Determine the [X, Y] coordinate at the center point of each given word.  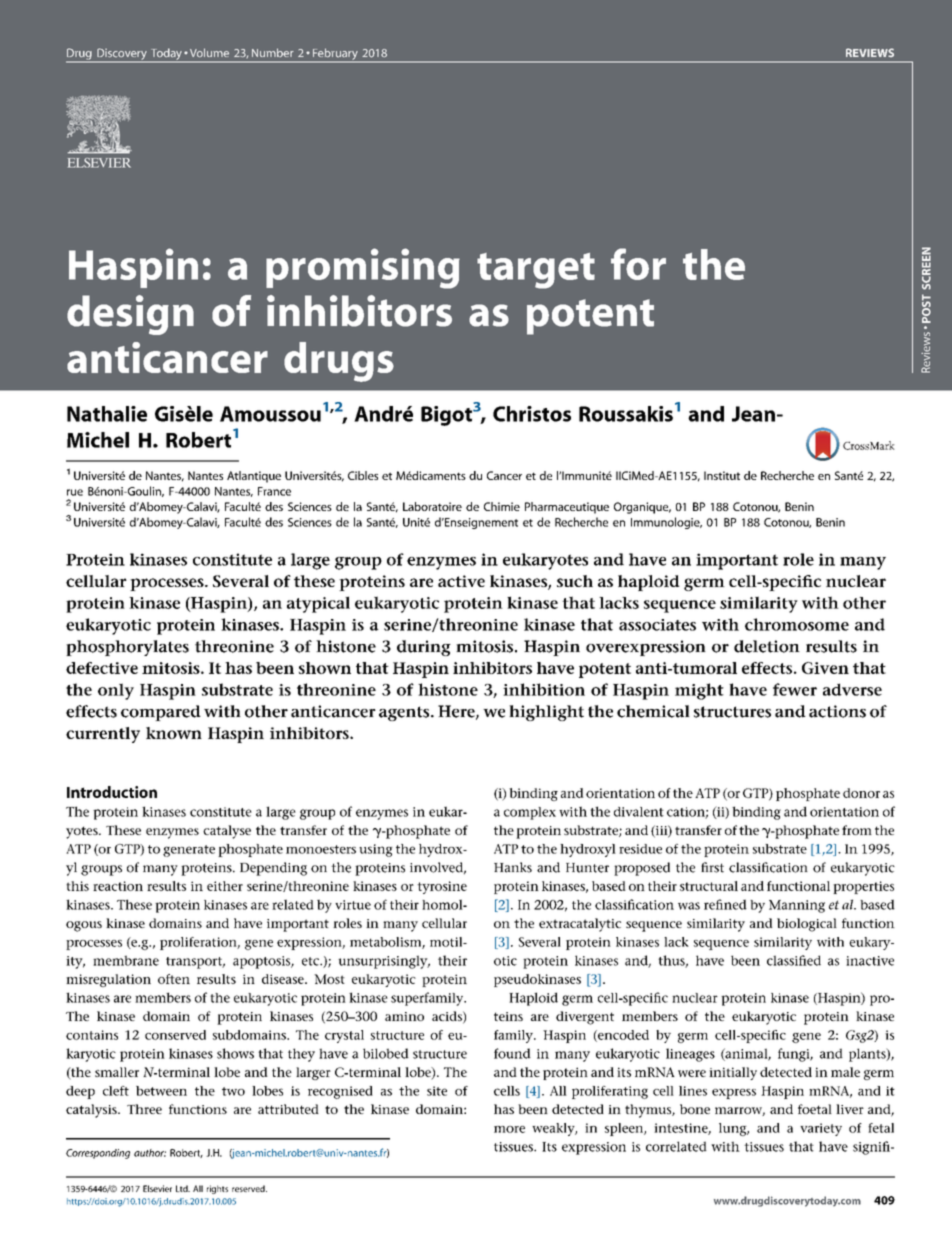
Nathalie [107, 414]
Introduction [112, 792]
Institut [722, 475]
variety [821, 1129]
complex [530, 813]
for [638, 264]
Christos [532, 414]
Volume [208, 53]
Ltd [183, 1188]
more [509, 1129]
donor [861, 793]
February [335, 55]
